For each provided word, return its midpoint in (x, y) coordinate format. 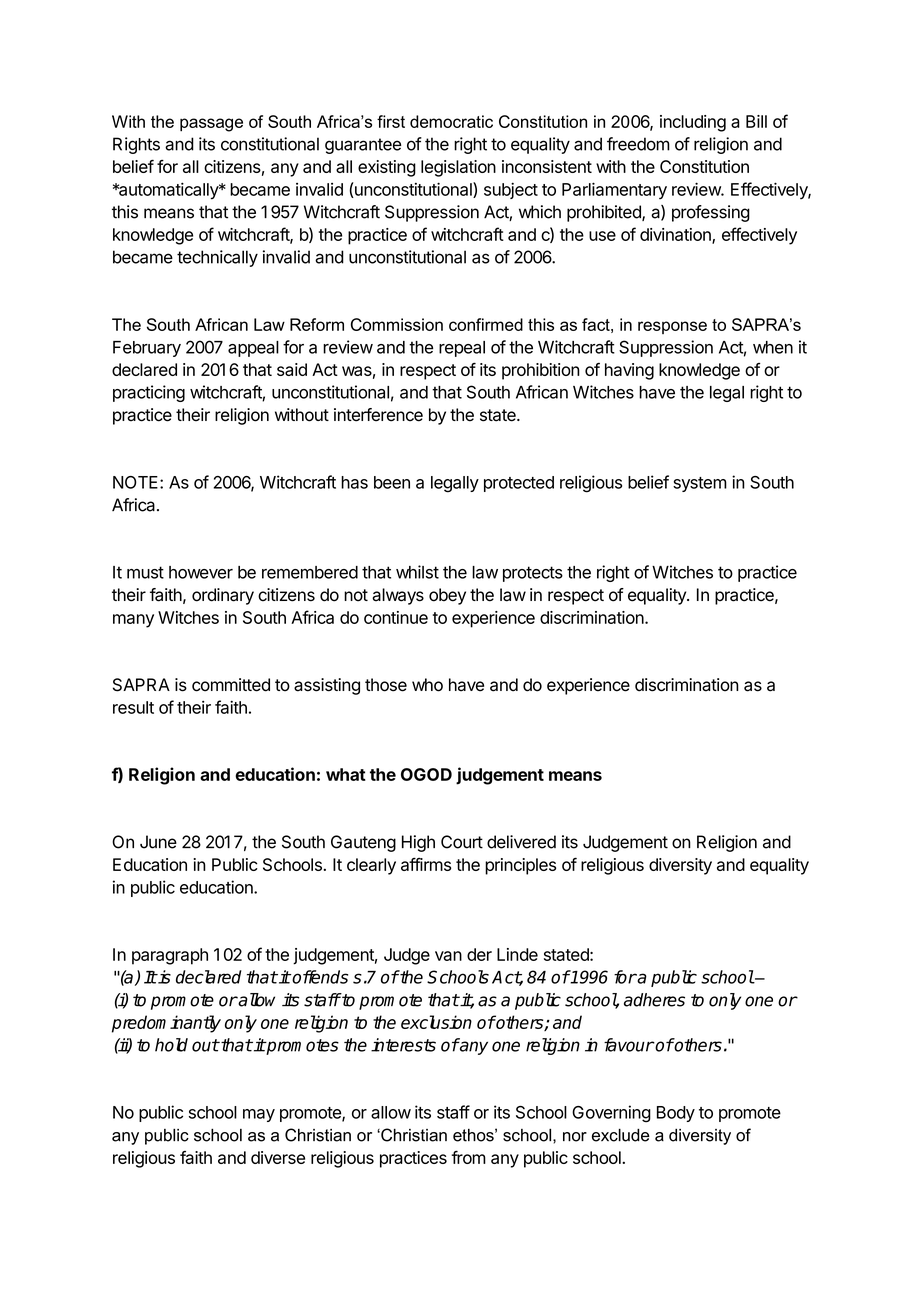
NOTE (137, 482)
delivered (521, 842)
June (158, 842)
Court (462, 842)
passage (211, 125)
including (693, 123)
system (700, 484)
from (468, 1157)
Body (676, 1114)
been (392, 482)
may (259, 1115)
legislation (458, 168)
